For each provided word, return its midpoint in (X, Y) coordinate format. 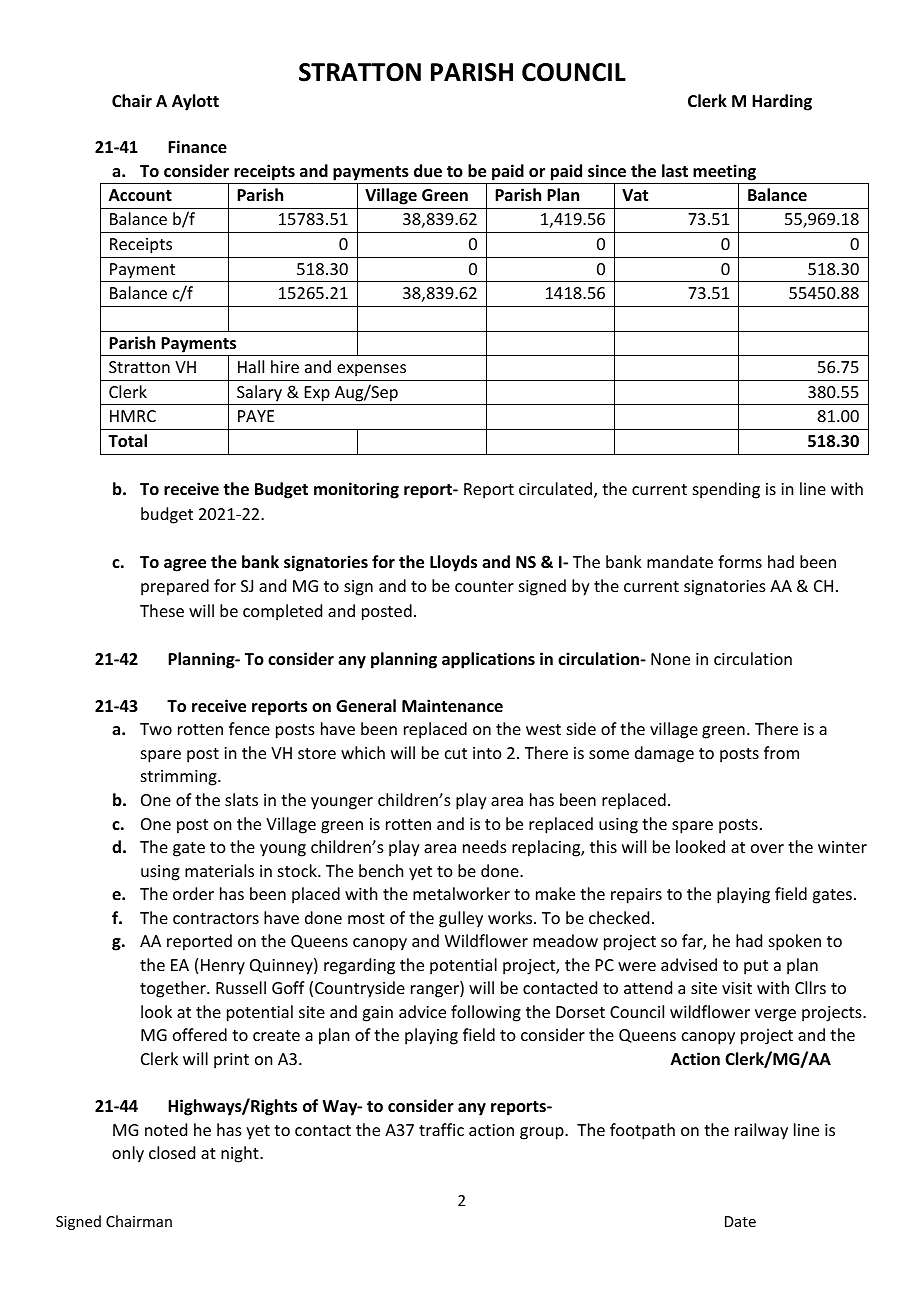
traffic (441, 1129)
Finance (197, 147)
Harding (782, 102)
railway (761, 1131)
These (162, 610)
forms (740, 561)
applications (488, 660)
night (241, 1154)
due (428, 171)
